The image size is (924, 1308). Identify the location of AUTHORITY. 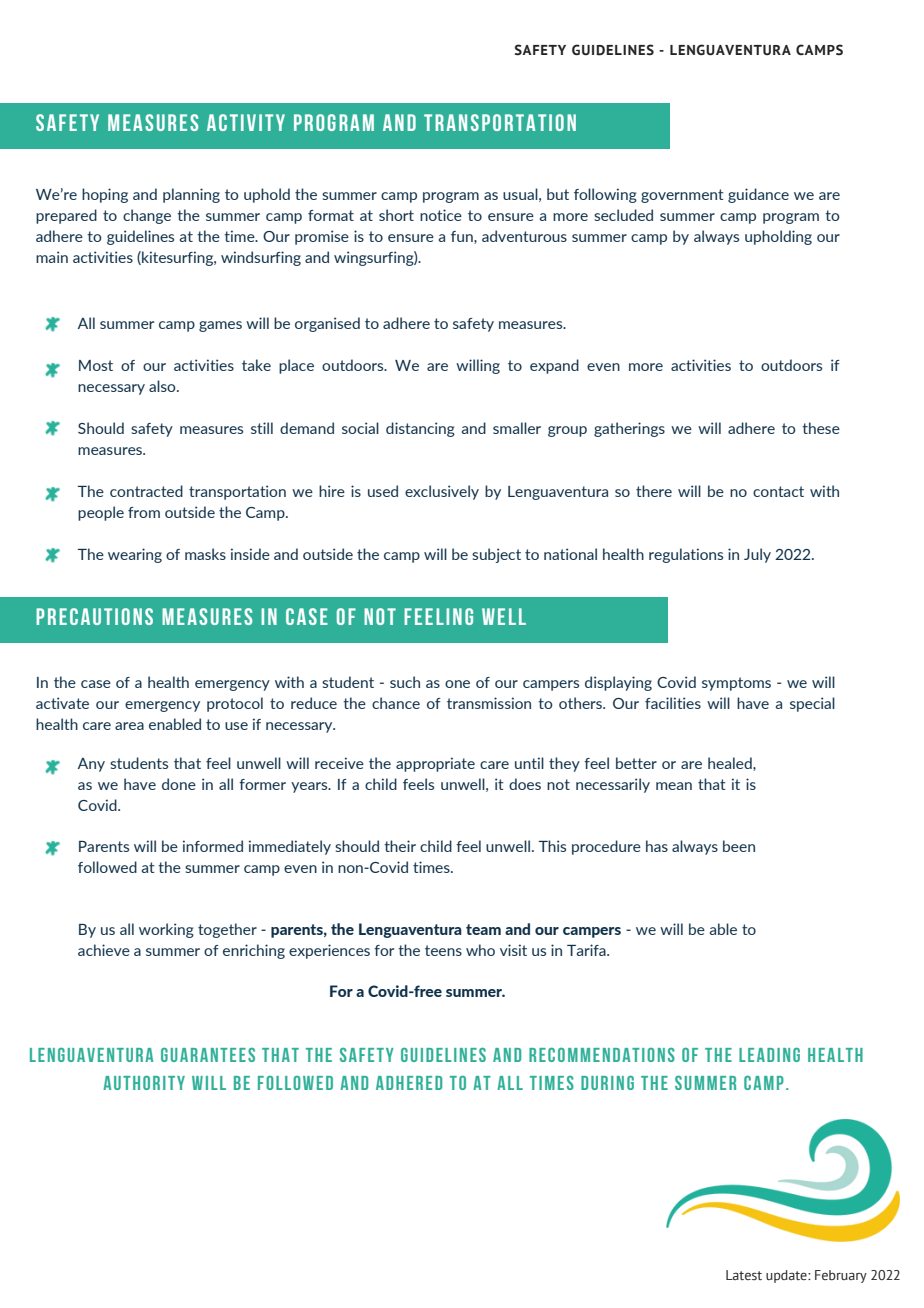
(144, 1083).
